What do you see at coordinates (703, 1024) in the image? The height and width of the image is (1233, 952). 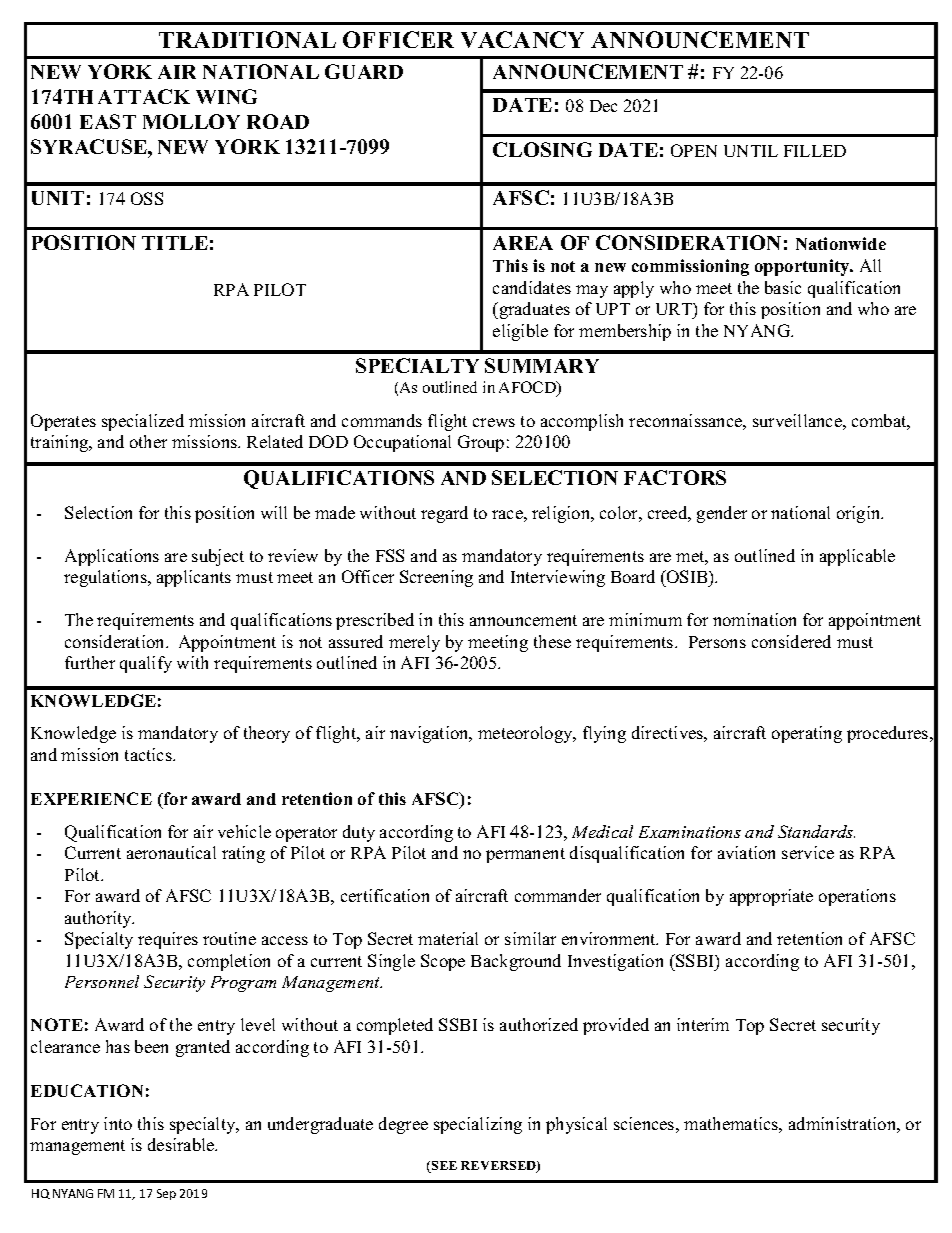 I see `interim` at bounding box center [703, 1024].
